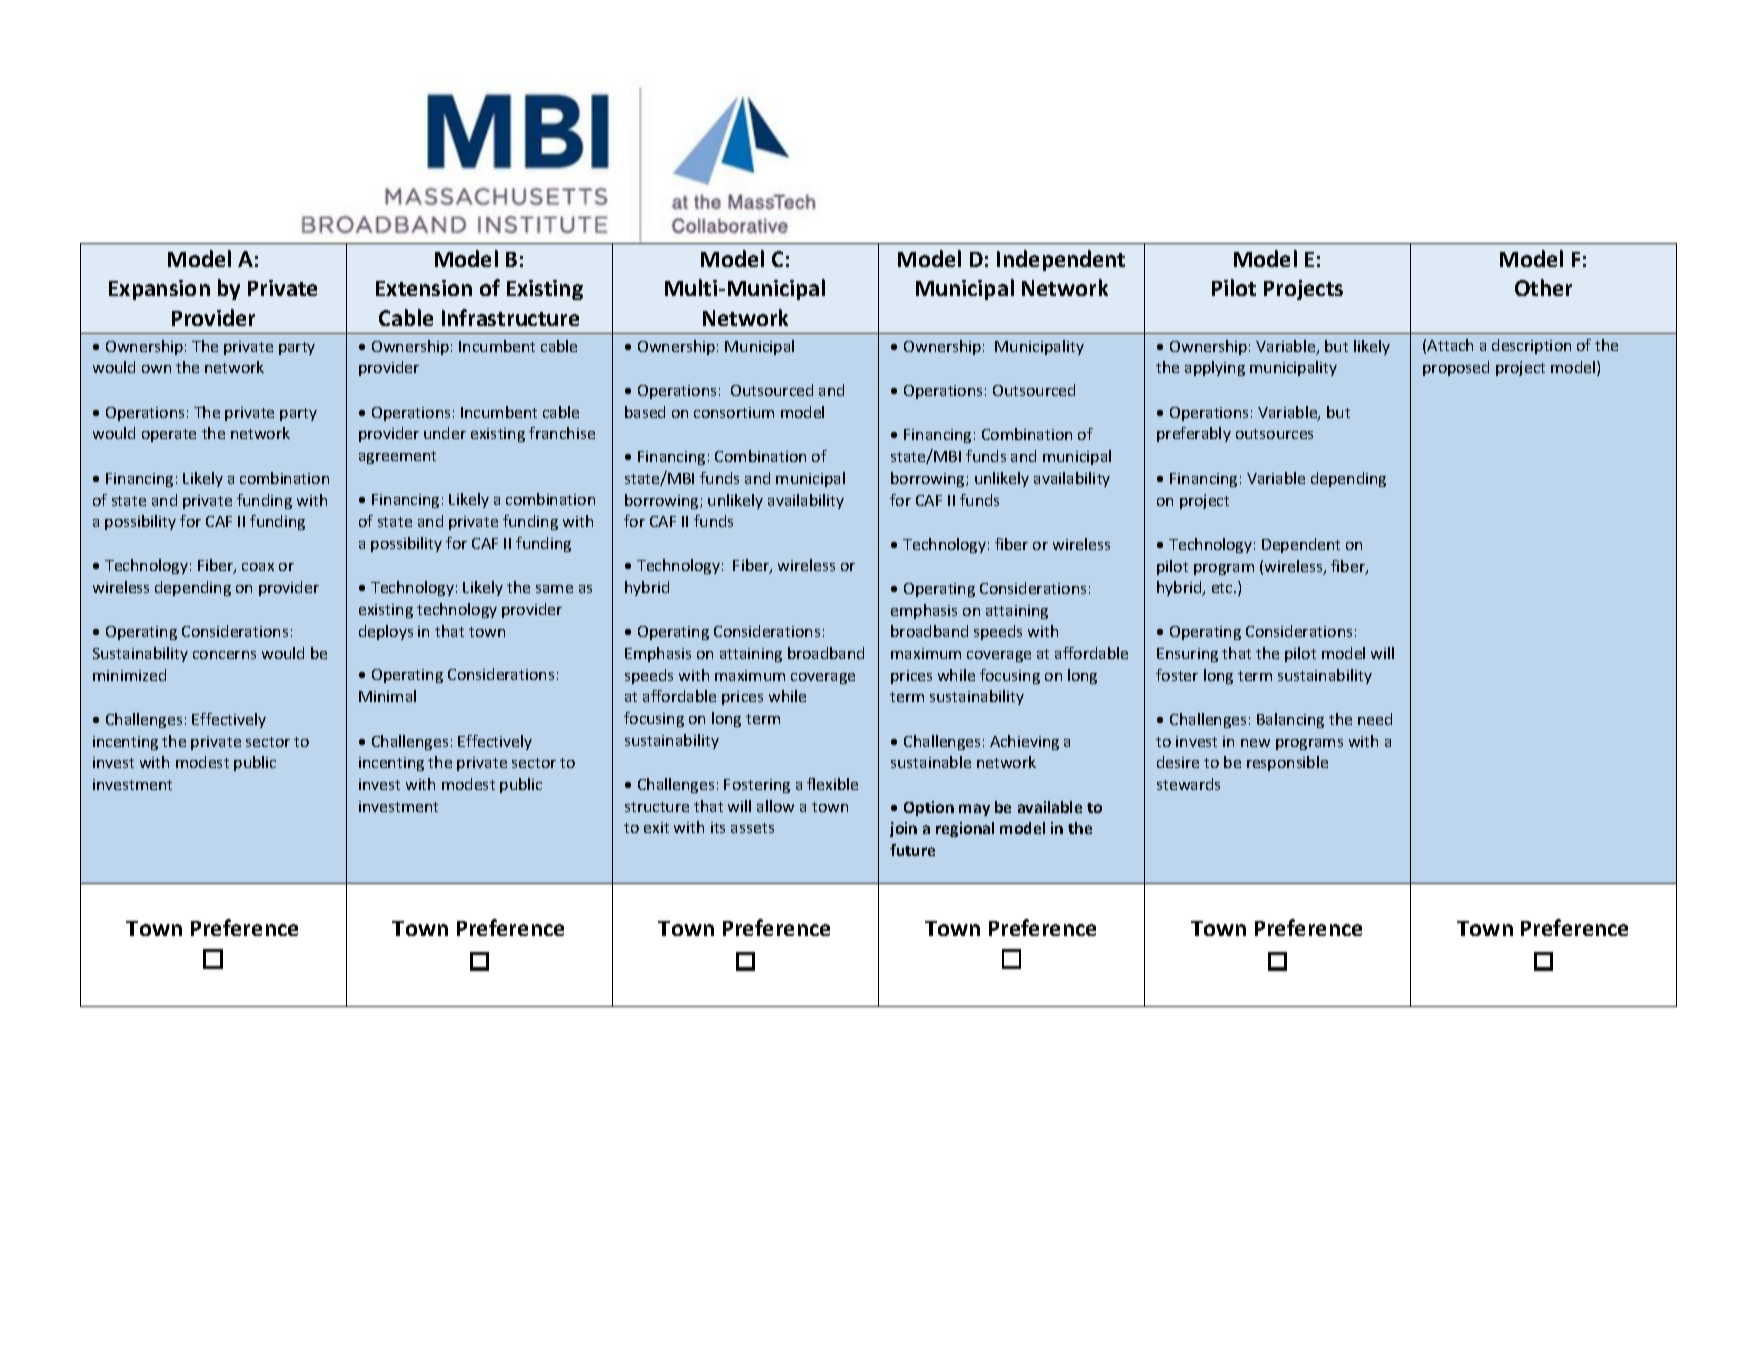 Image resolution: width=1757 pixels, height=1358 pixels. Describe the element at coordinates (656, 827) in the image. I see `exit` at that location.
